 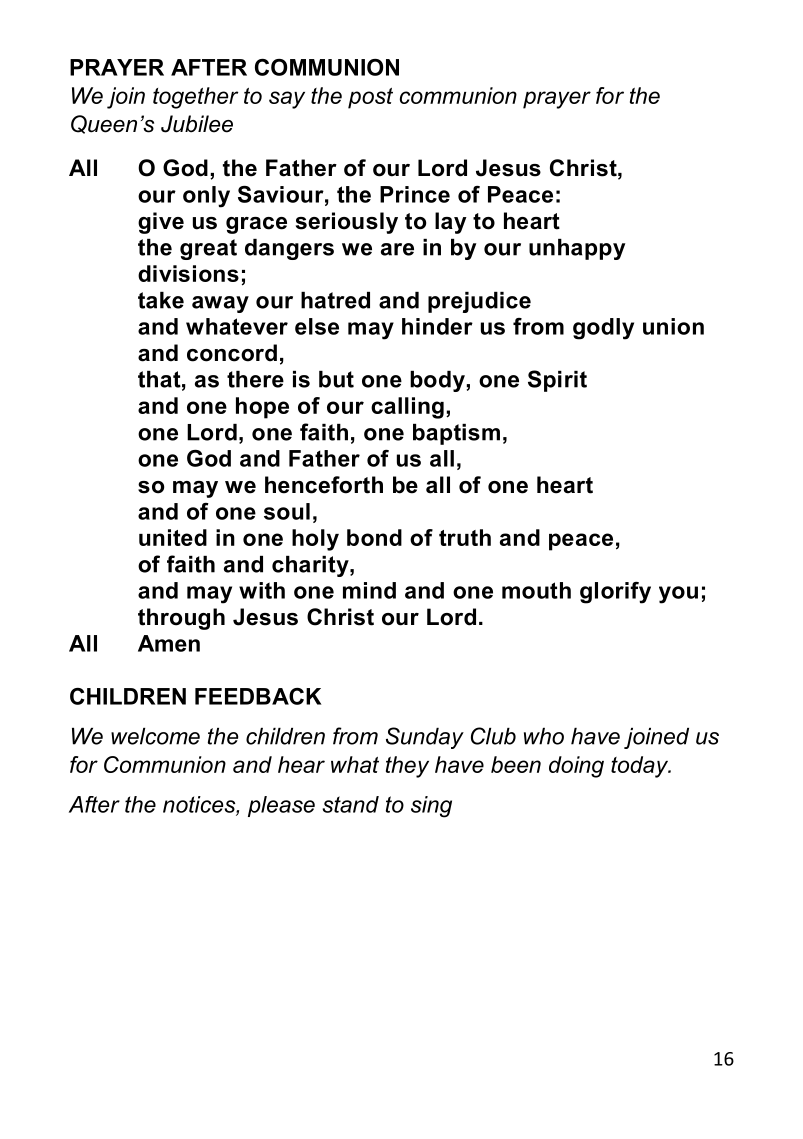 I want to click on today, so click(x=641, y=767).
